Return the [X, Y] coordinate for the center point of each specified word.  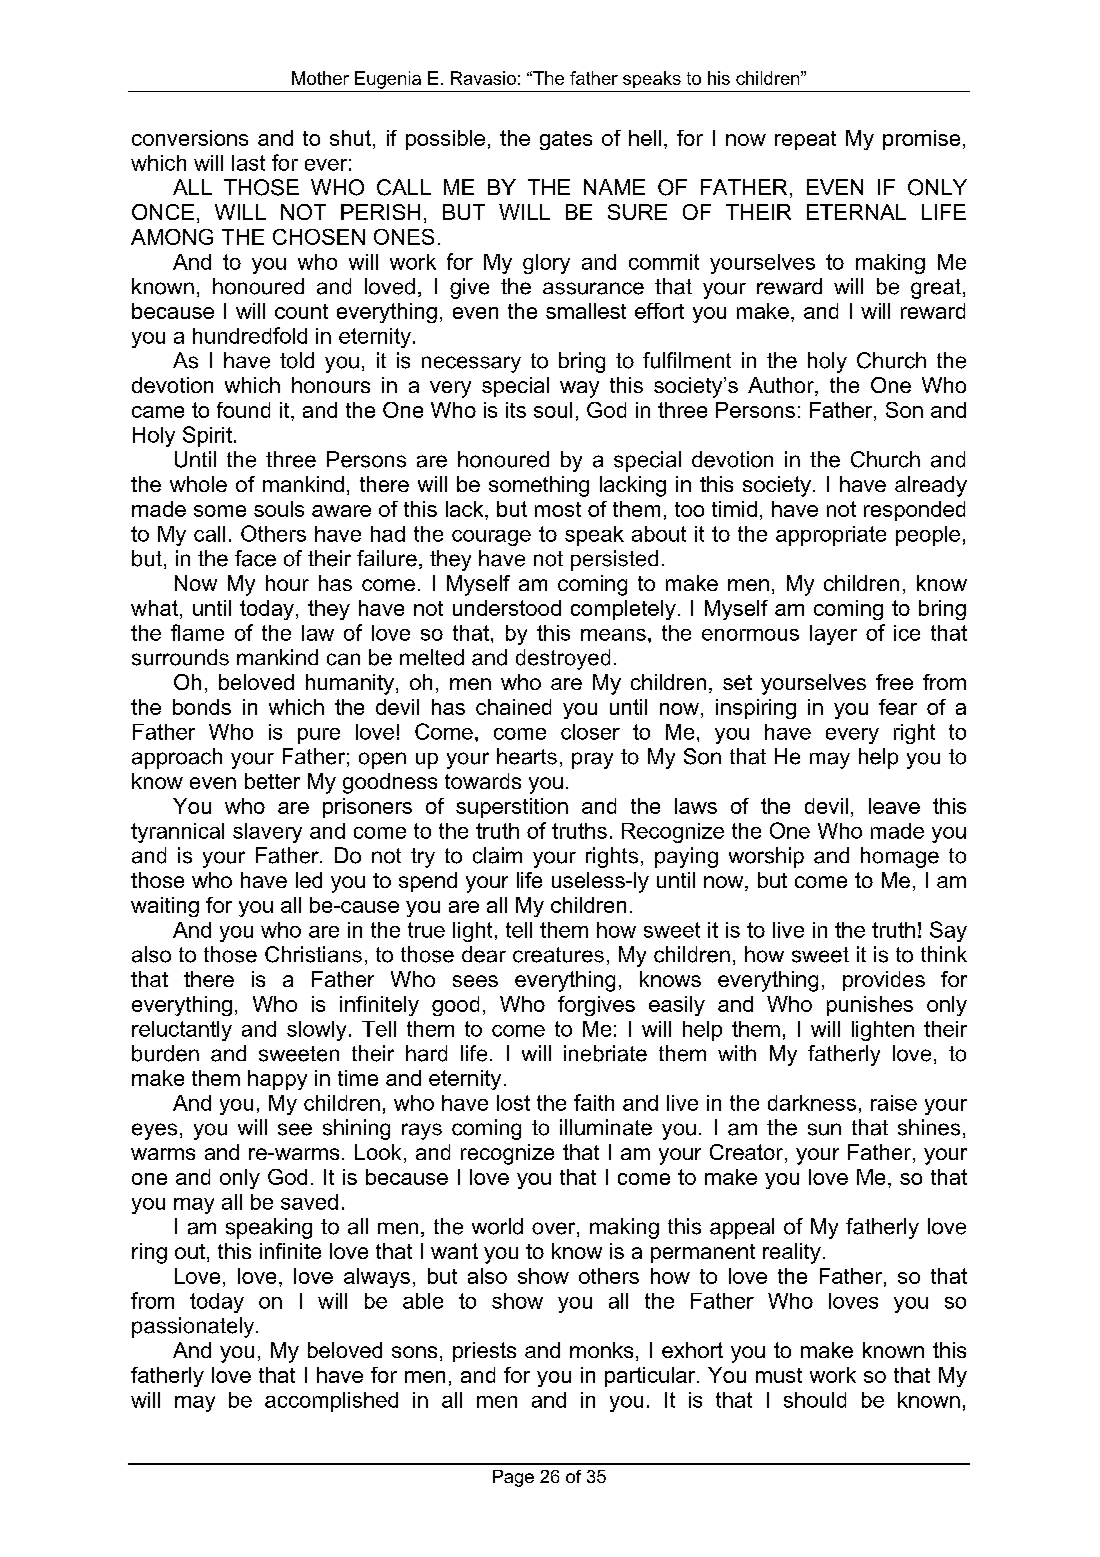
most [558, 509]
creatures [558, 955]
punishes [870, 1006]
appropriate [831, 536]
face [255, 558]
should [815, 1400]
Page [513, 1478]
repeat [805, 140]
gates [566, 140]
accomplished [331, 1402]
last [248, 163]
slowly [316, 1031]
